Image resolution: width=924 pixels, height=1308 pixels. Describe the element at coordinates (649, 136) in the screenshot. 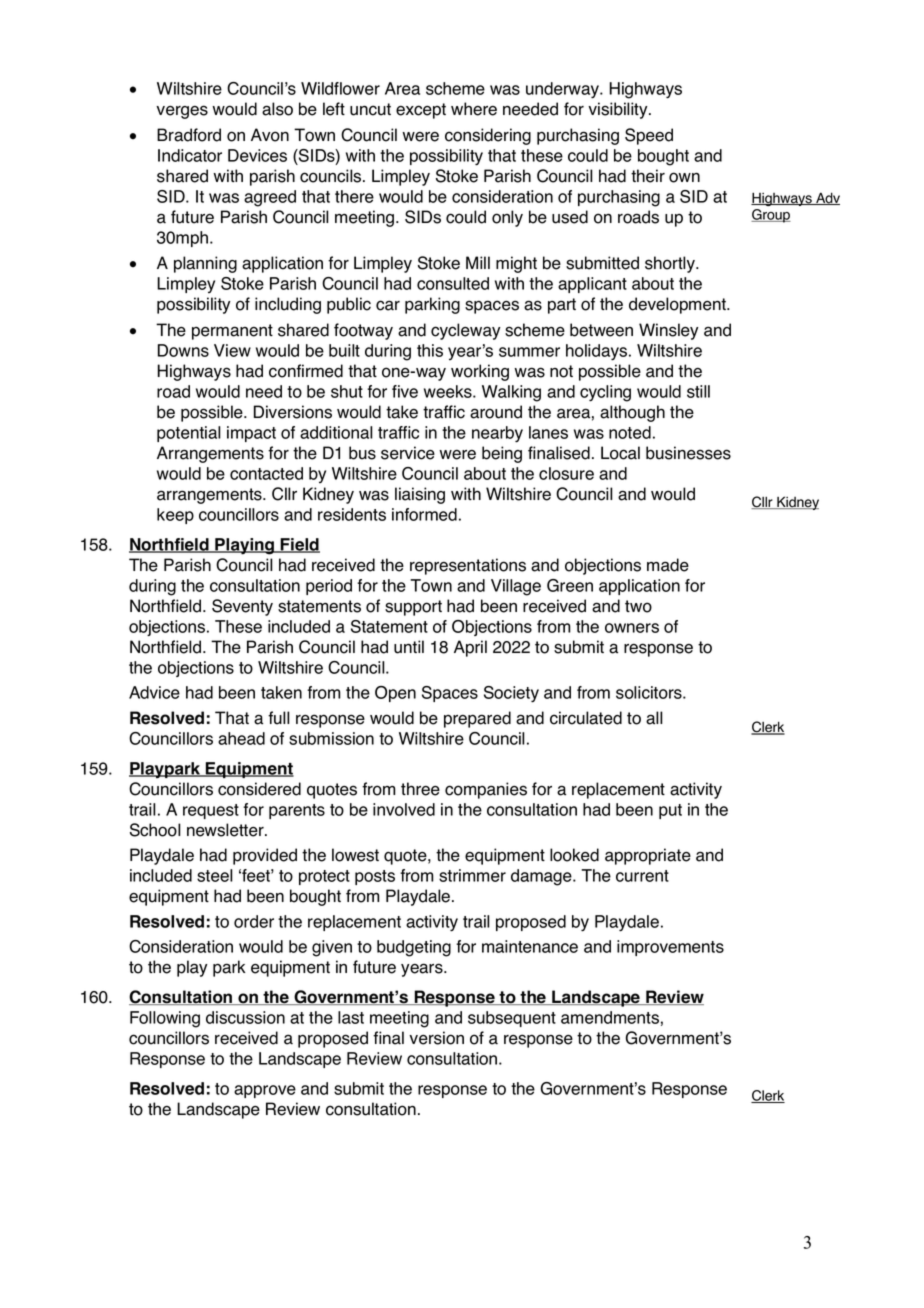

I see `Speed` at that location.
